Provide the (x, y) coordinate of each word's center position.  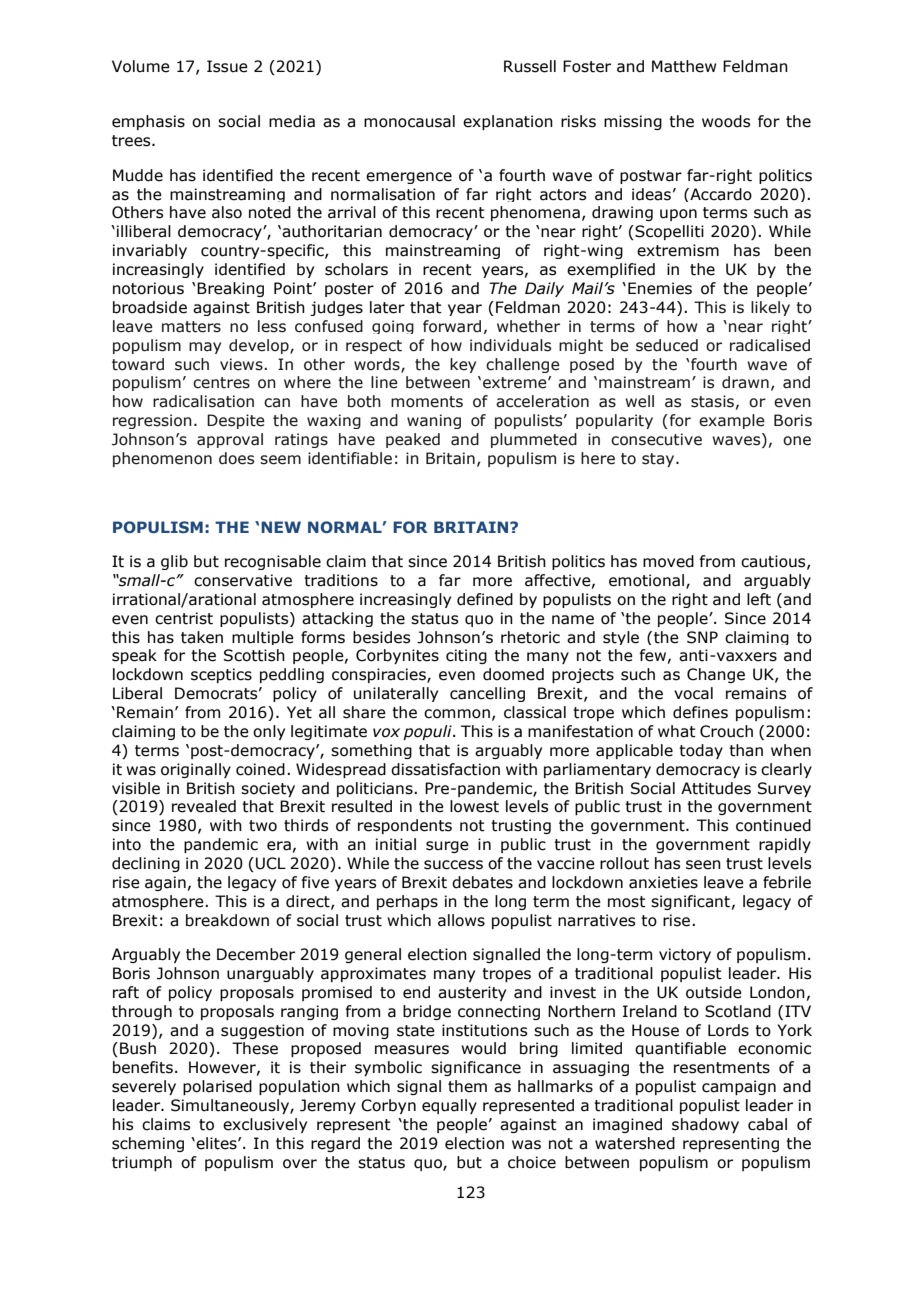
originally (196, 770)
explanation (508, 122)
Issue (227, 66)
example (732, 421)
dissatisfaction (445, 769)
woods (726, 121)
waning (434, 421)
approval (230, 440)
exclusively (265, 1125)
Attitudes (716, 788)
